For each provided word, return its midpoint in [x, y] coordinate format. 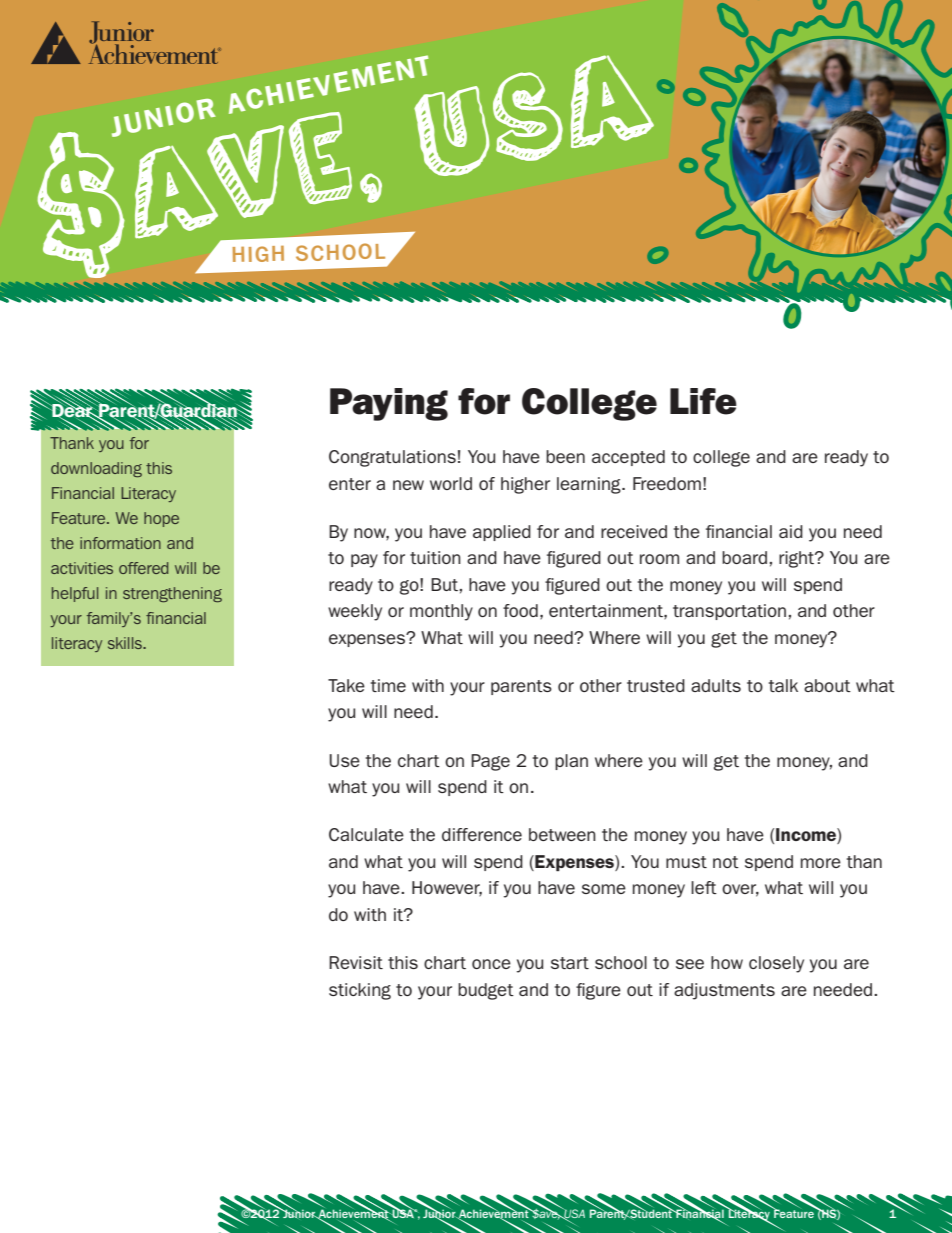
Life [703, 401]
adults [716, 685]
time [388, 685]
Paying [389, 404]
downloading [96, 469]
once [491, 964]
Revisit [356, 962]
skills [126, 643]
